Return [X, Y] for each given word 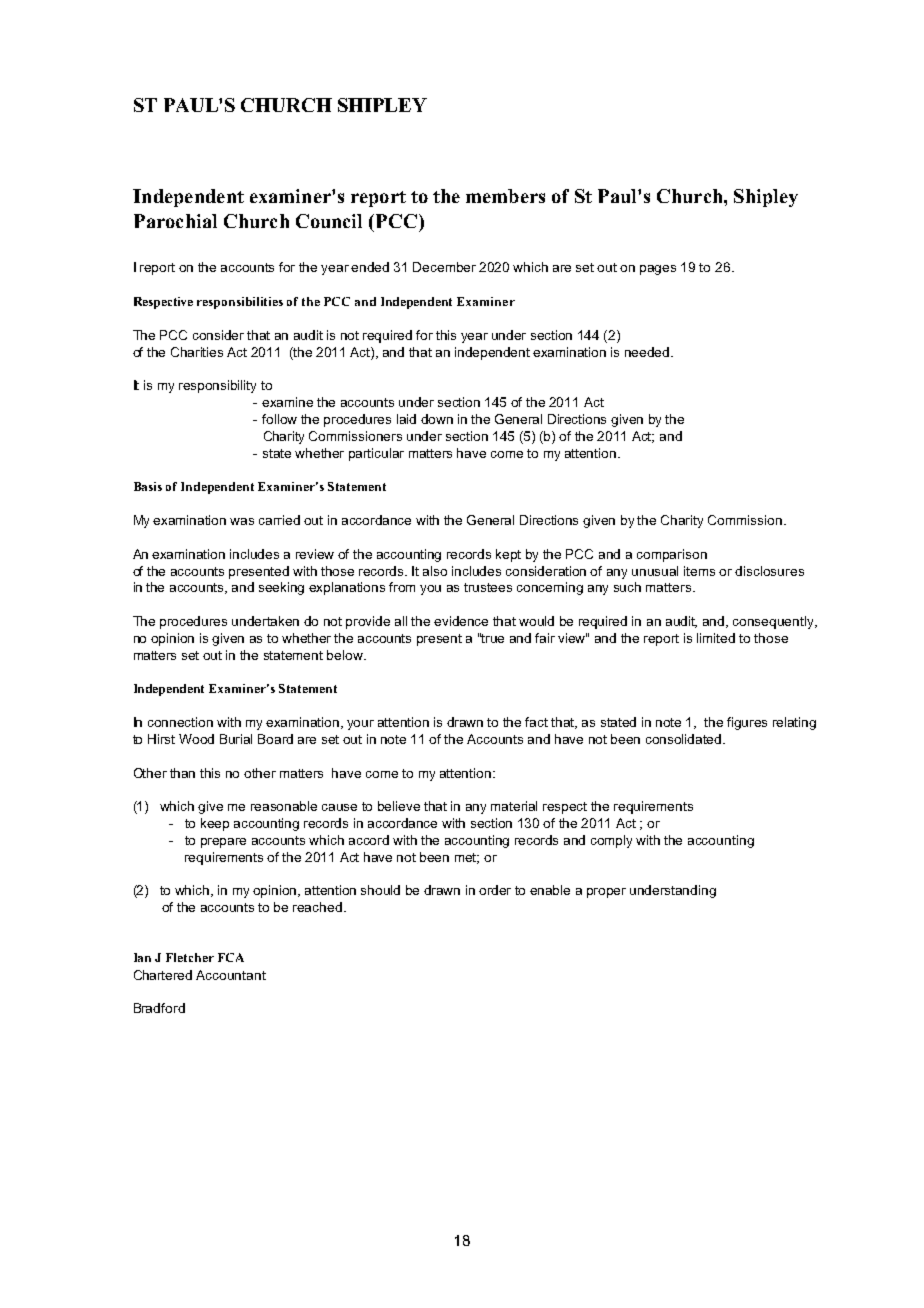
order [495, 890]
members [505, 196]
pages [658, 270]
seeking [281, 588]
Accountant [231, 975]
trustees [488, 587]
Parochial [175, 221]
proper [606, 893]
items [699, 571]
